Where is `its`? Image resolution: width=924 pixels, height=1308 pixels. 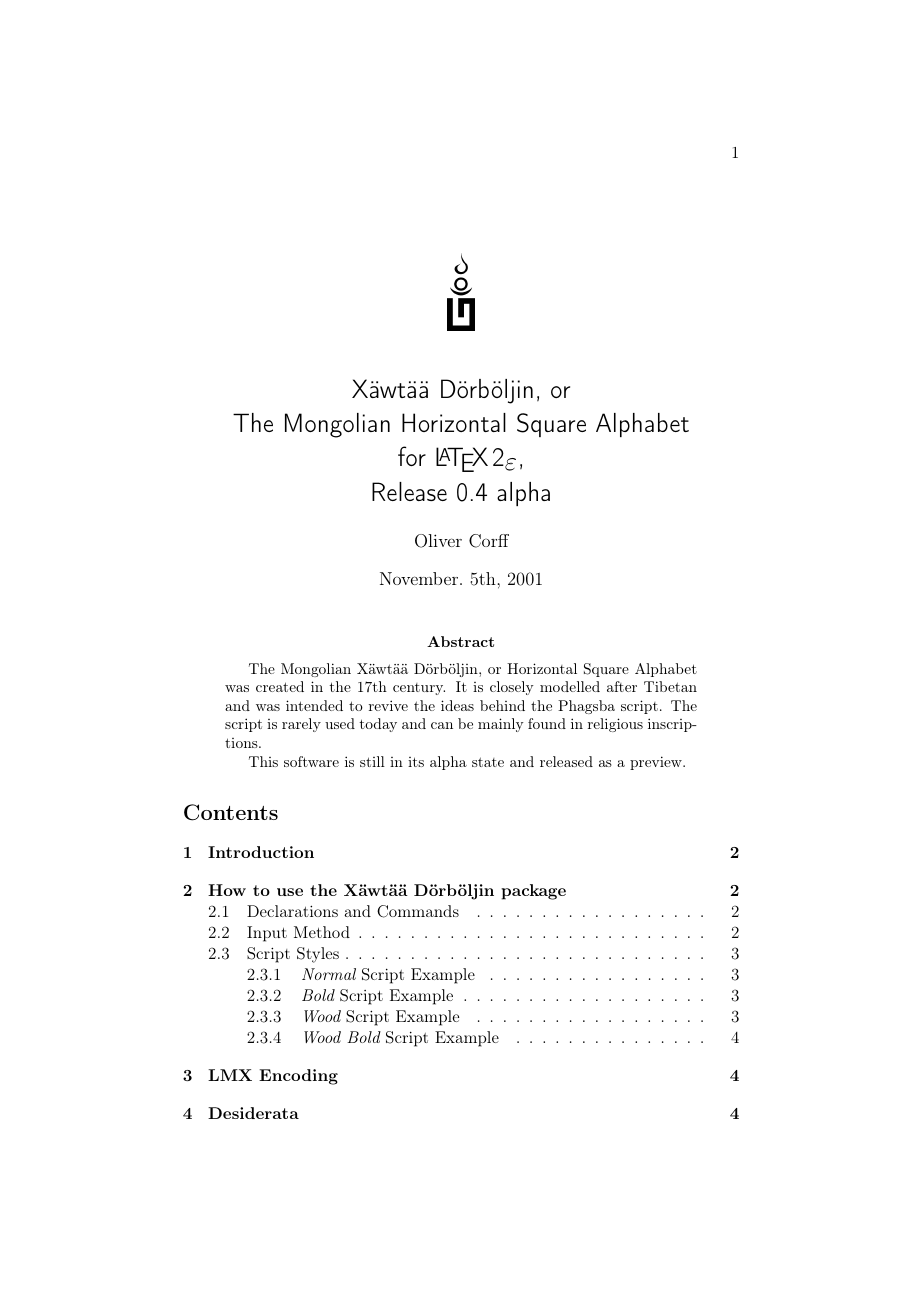
its is located at coordinates (416, 762).
